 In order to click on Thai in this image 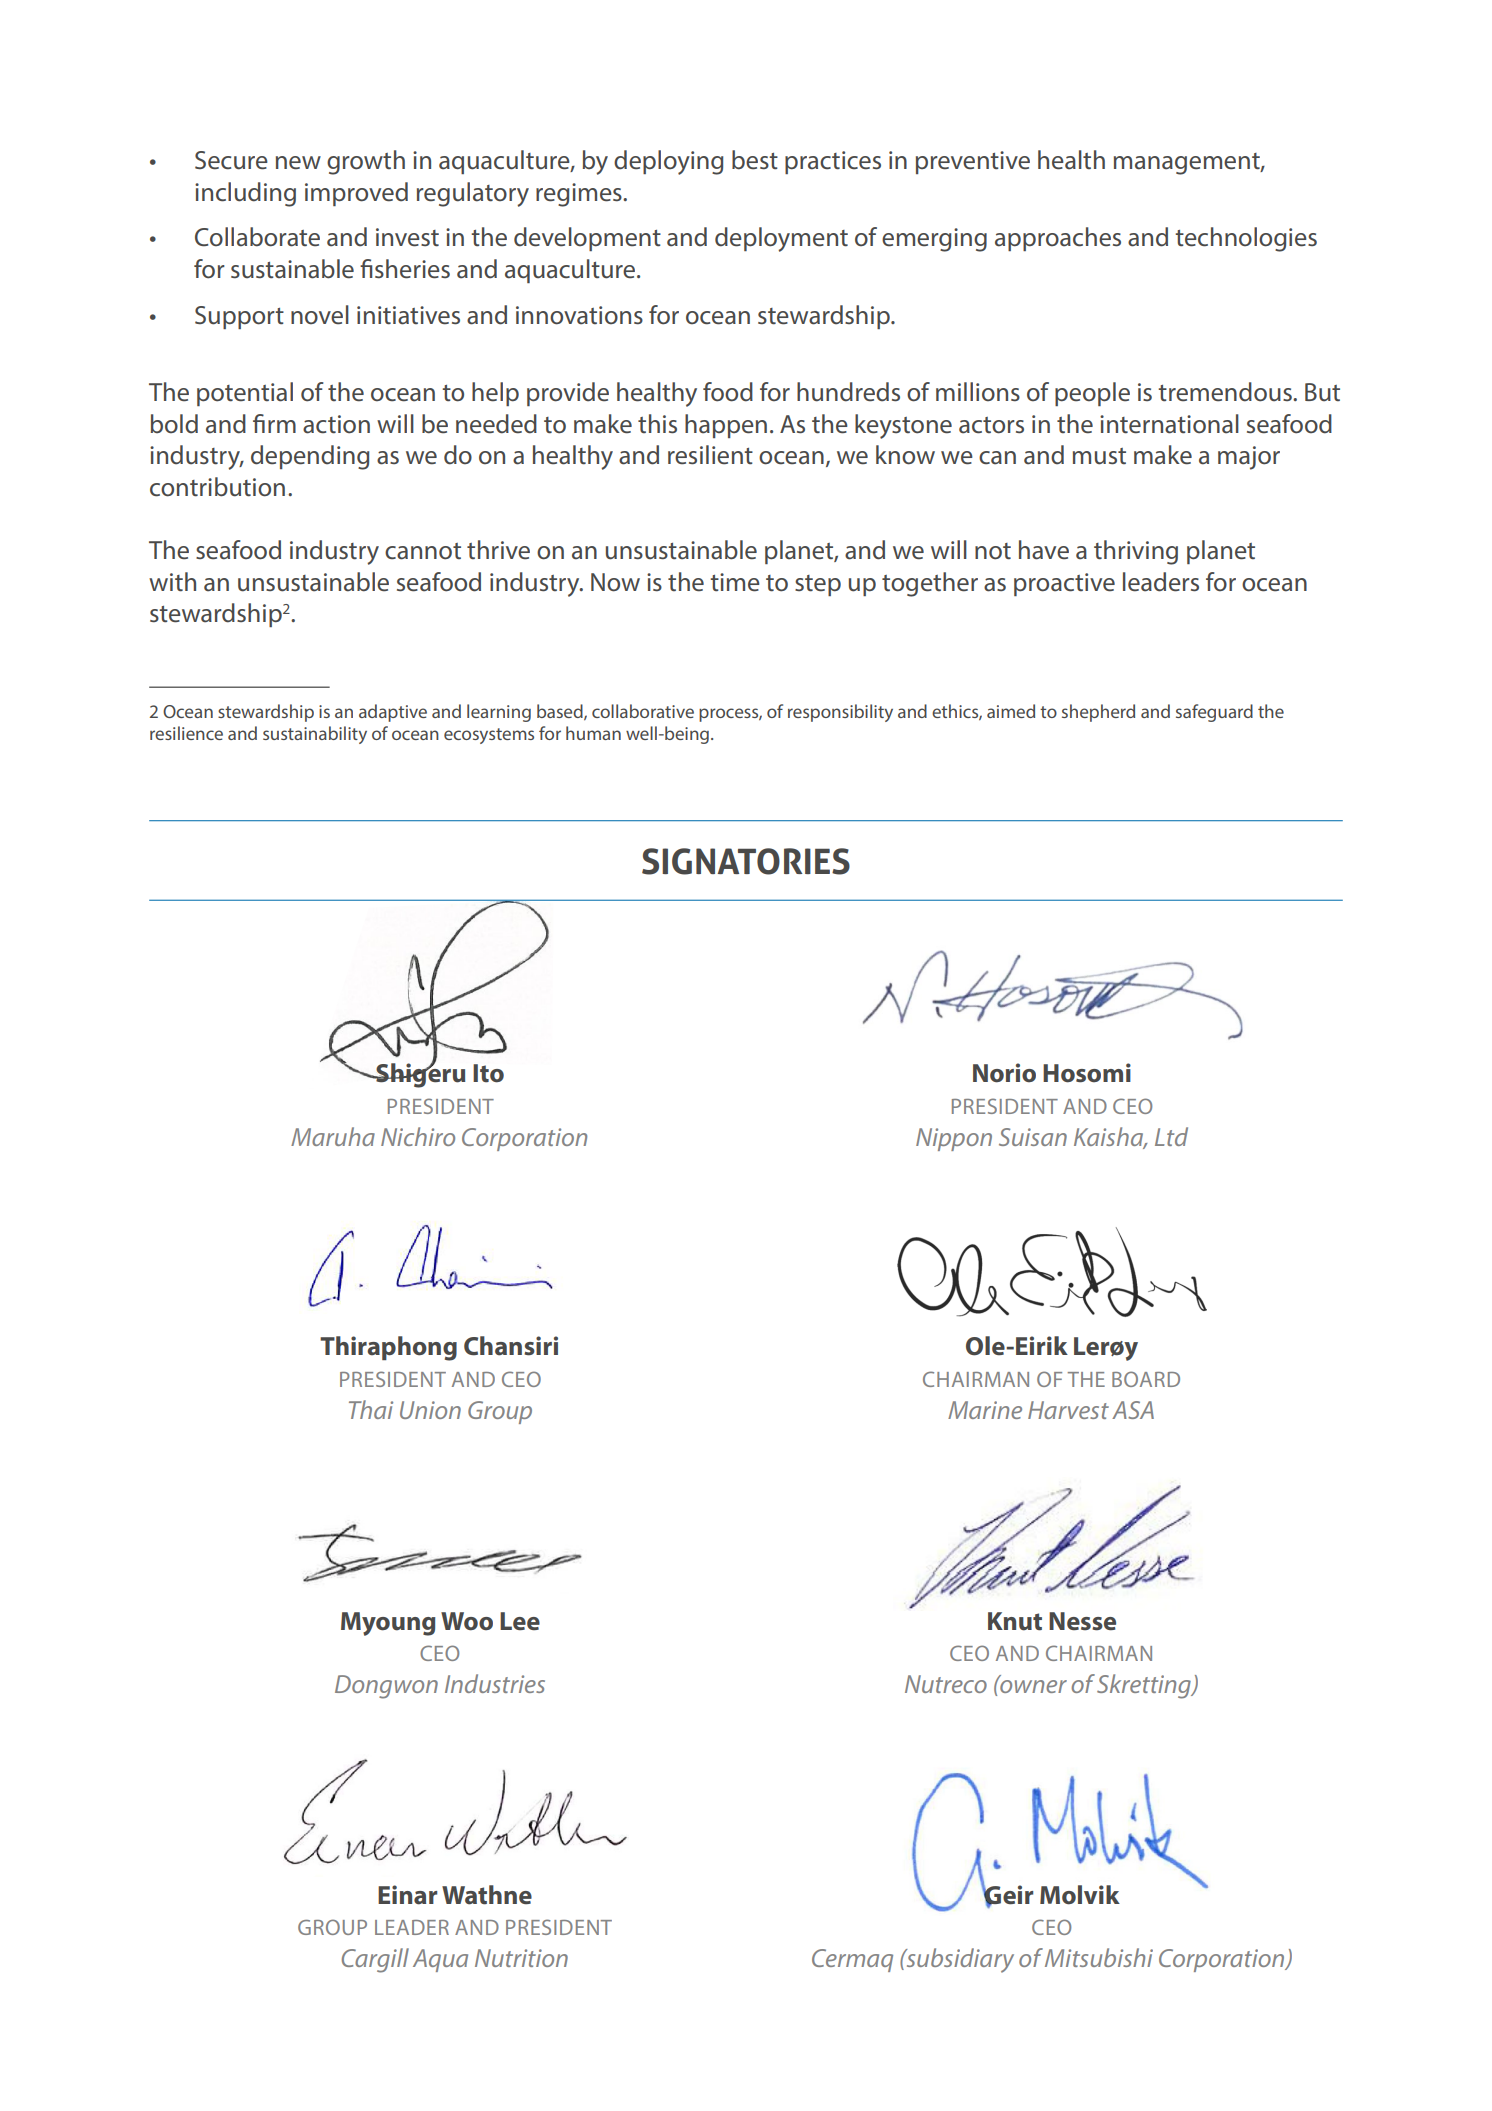, I will do `click(371, 1409)`.
